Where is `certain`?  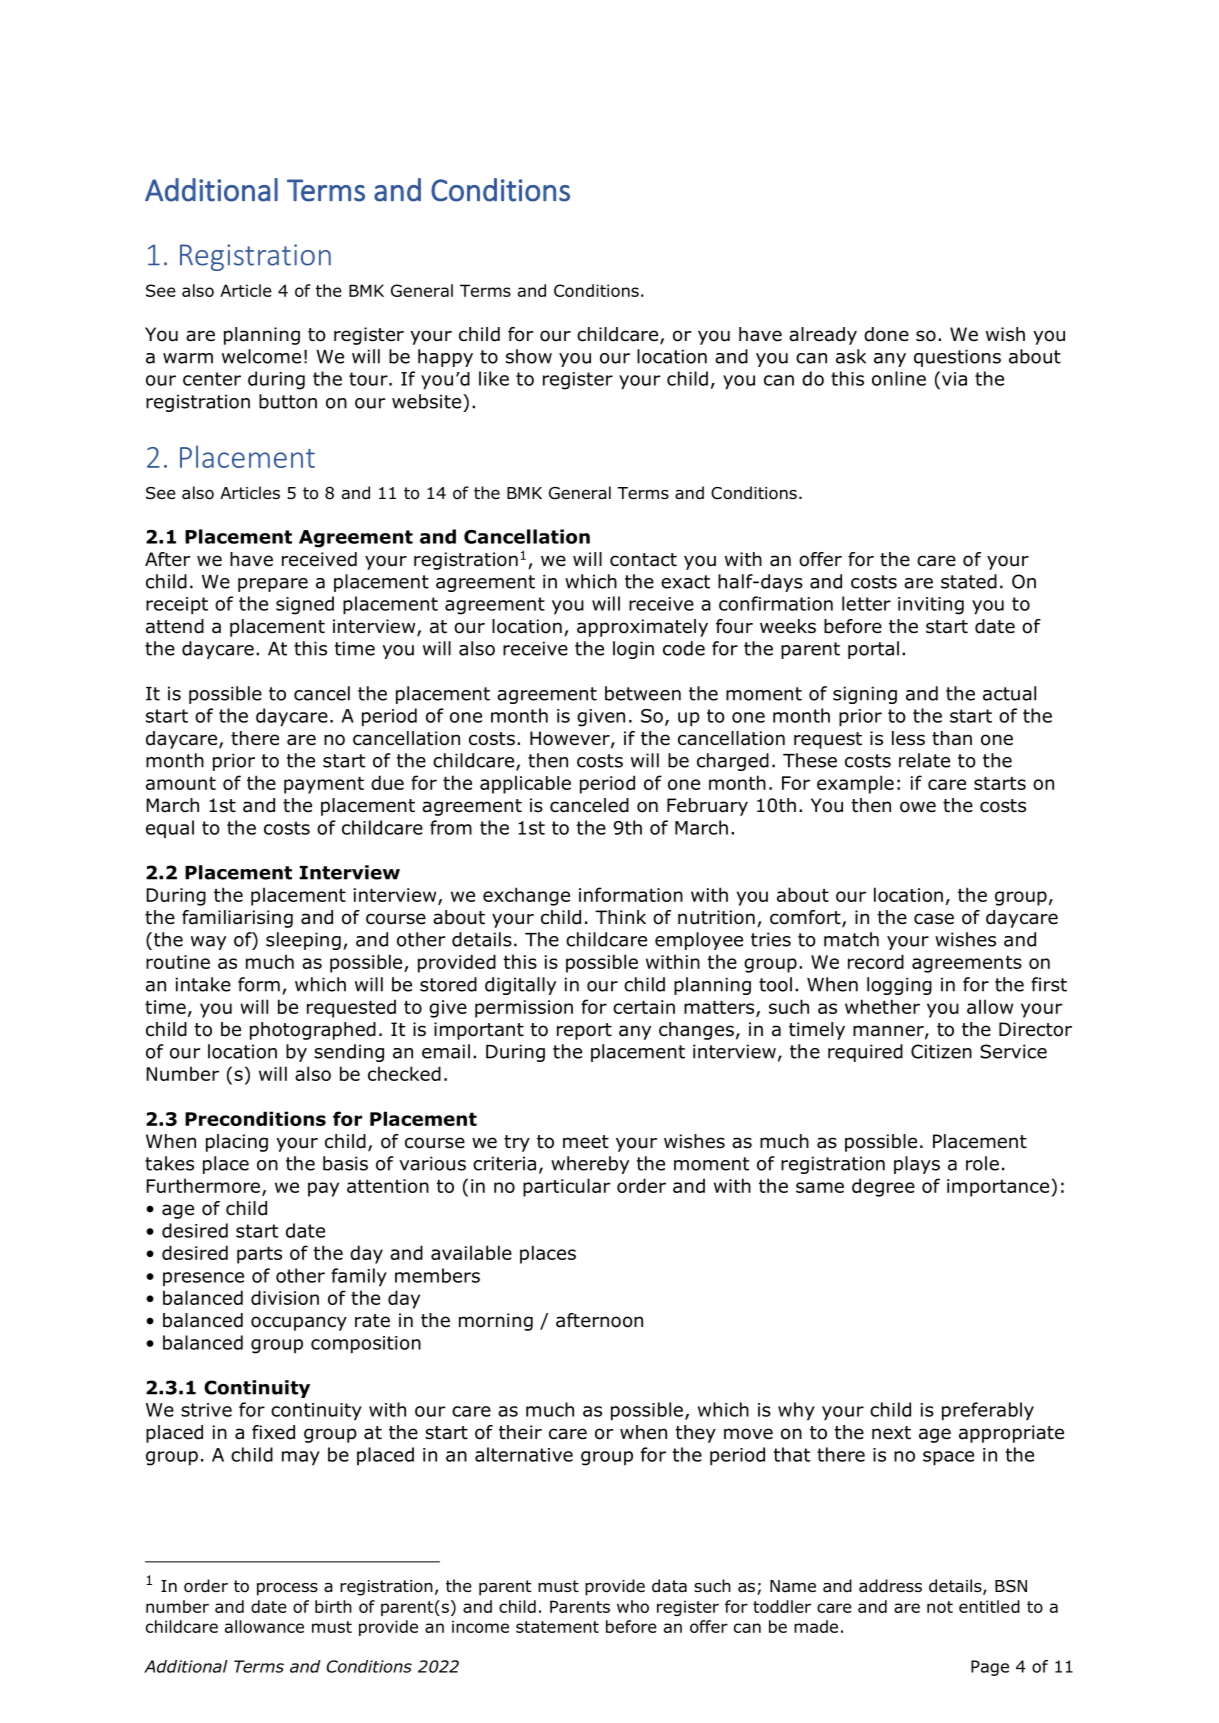
certain is located at coordinates (644, 1007).
